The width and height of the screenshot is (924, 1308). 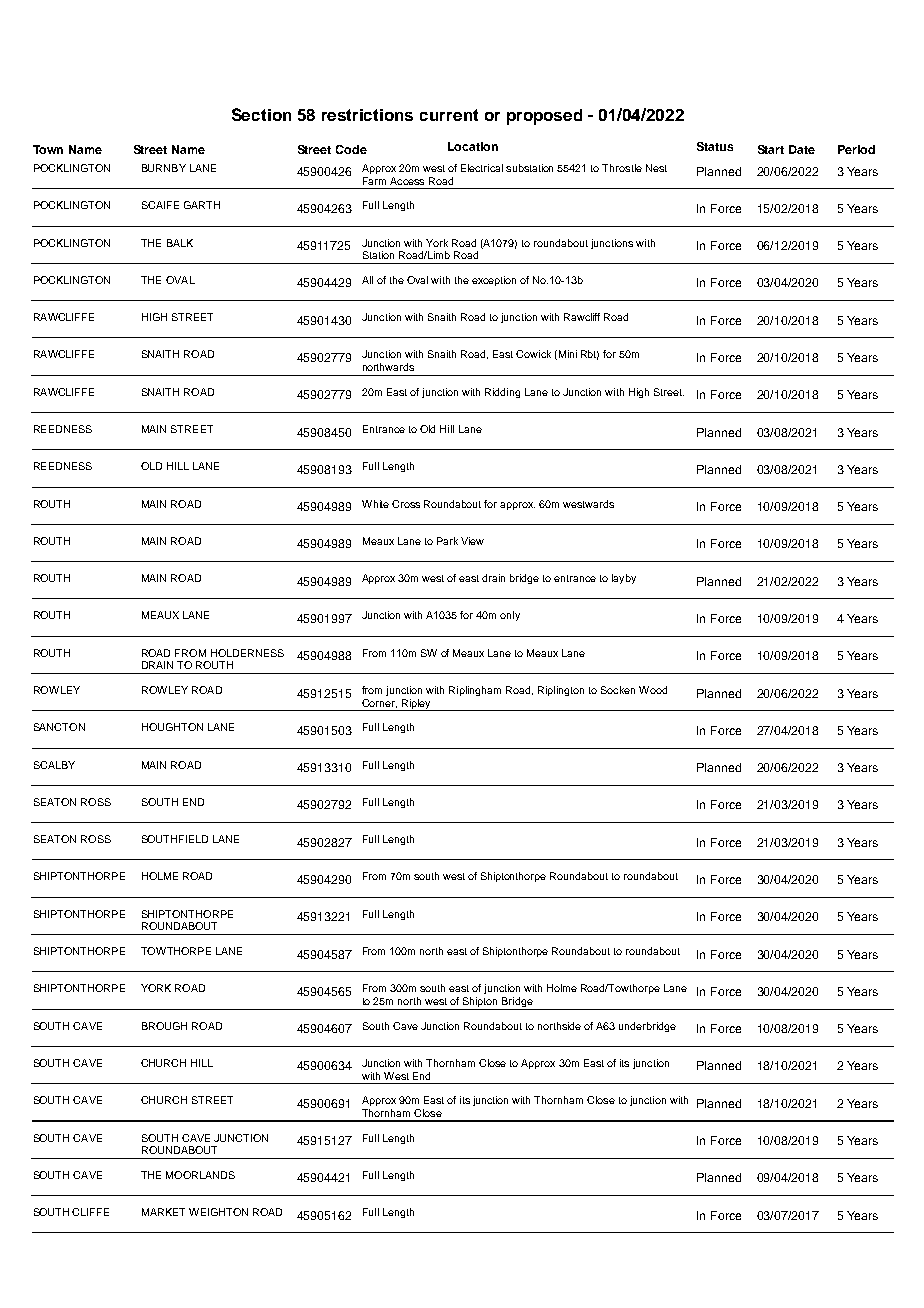 What do you see at coordinates (771, 149) in the screenshot?
I see `Start` at bounding box center [771, 149].
